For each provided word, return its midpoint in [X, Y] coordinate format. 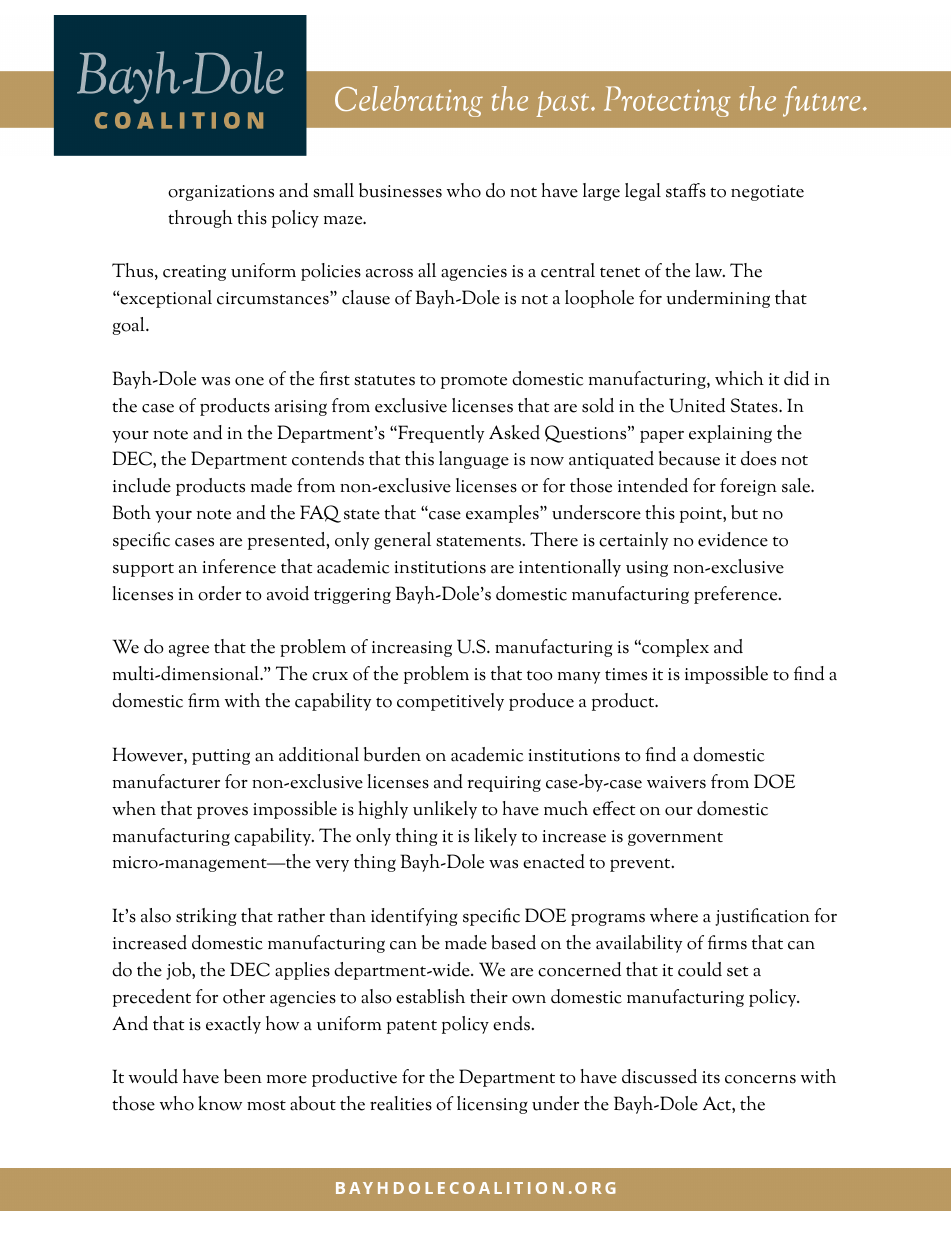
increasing [412, 649]
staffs [686, 190]
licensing [492, 1105]
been [243, 1076]
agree [189, 650]
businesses [400, 190]
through [200, 219]
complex [674, 648]
